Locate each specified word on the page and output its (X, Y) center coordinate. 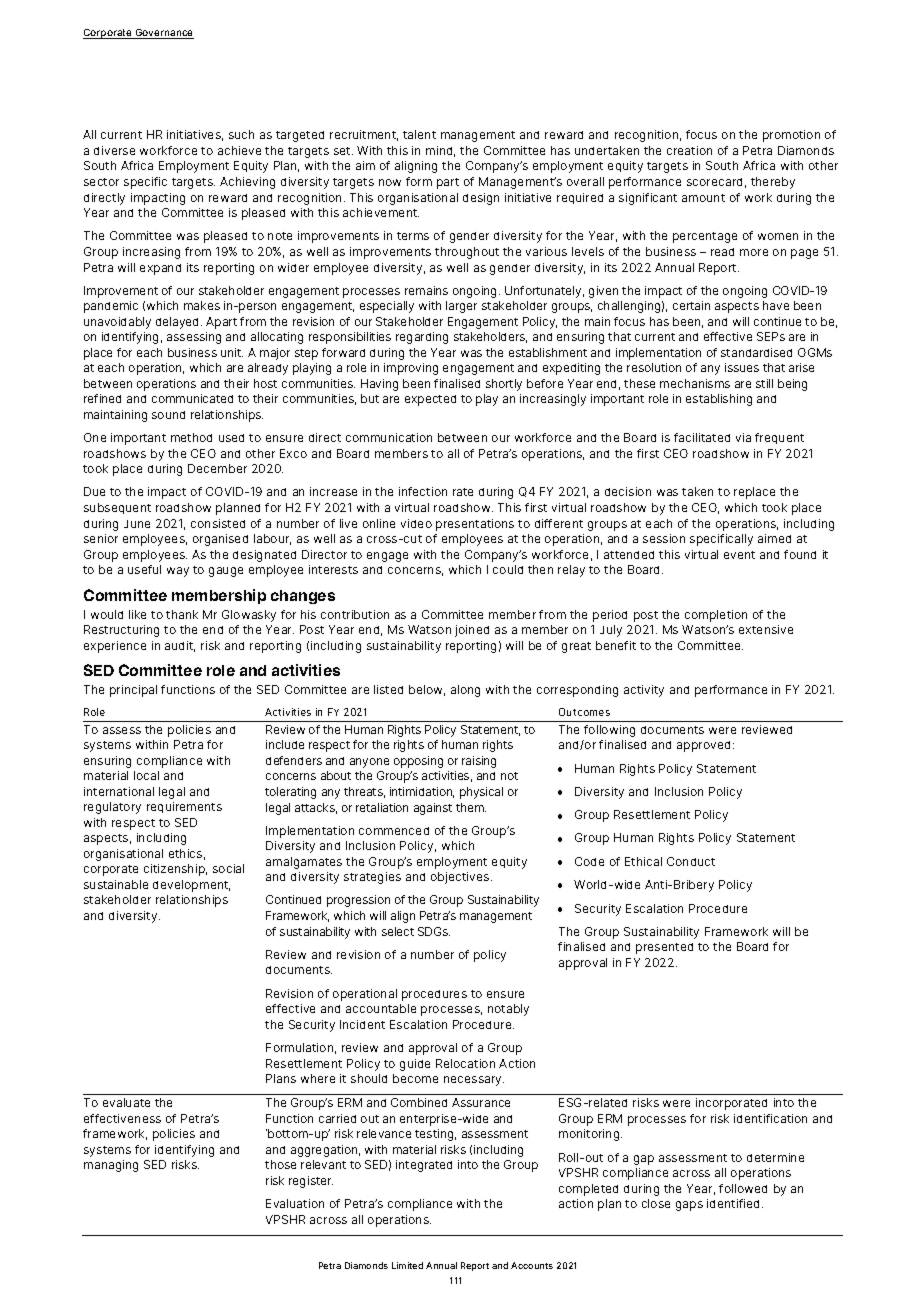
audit (180, 646)
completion (716, 616)
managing (111, 1166)
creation (689, 150)
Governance (163, 34)
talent (419, 134)
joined (472, 631)
